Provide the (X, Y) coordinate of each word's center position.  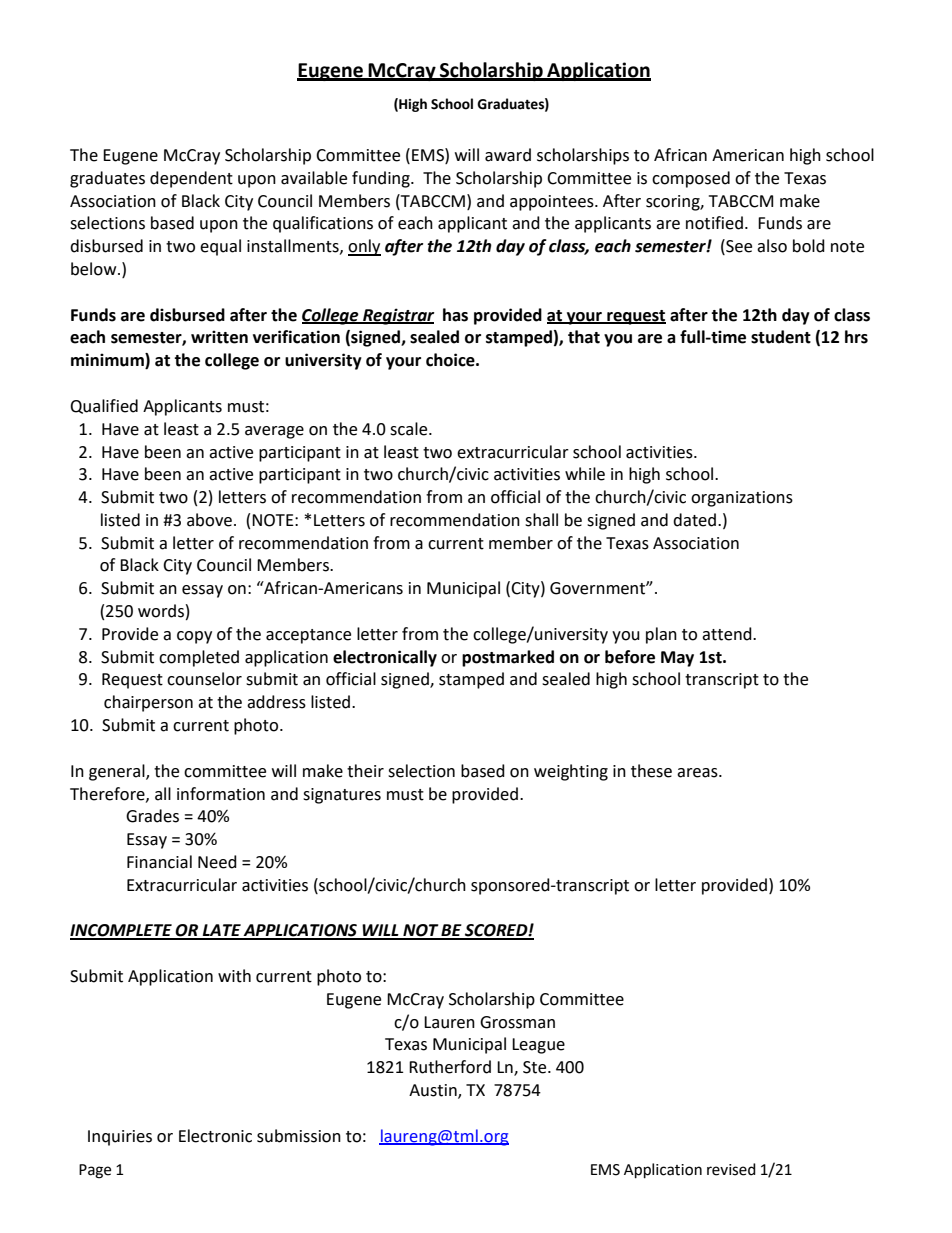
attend (728, 634)
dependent (191, 179)
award (508, 155)
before (630, 657)
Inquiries (120, 1138)
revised (731, 1169)
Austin (434, 1091)
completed (199, 658)
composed (691, 179)
